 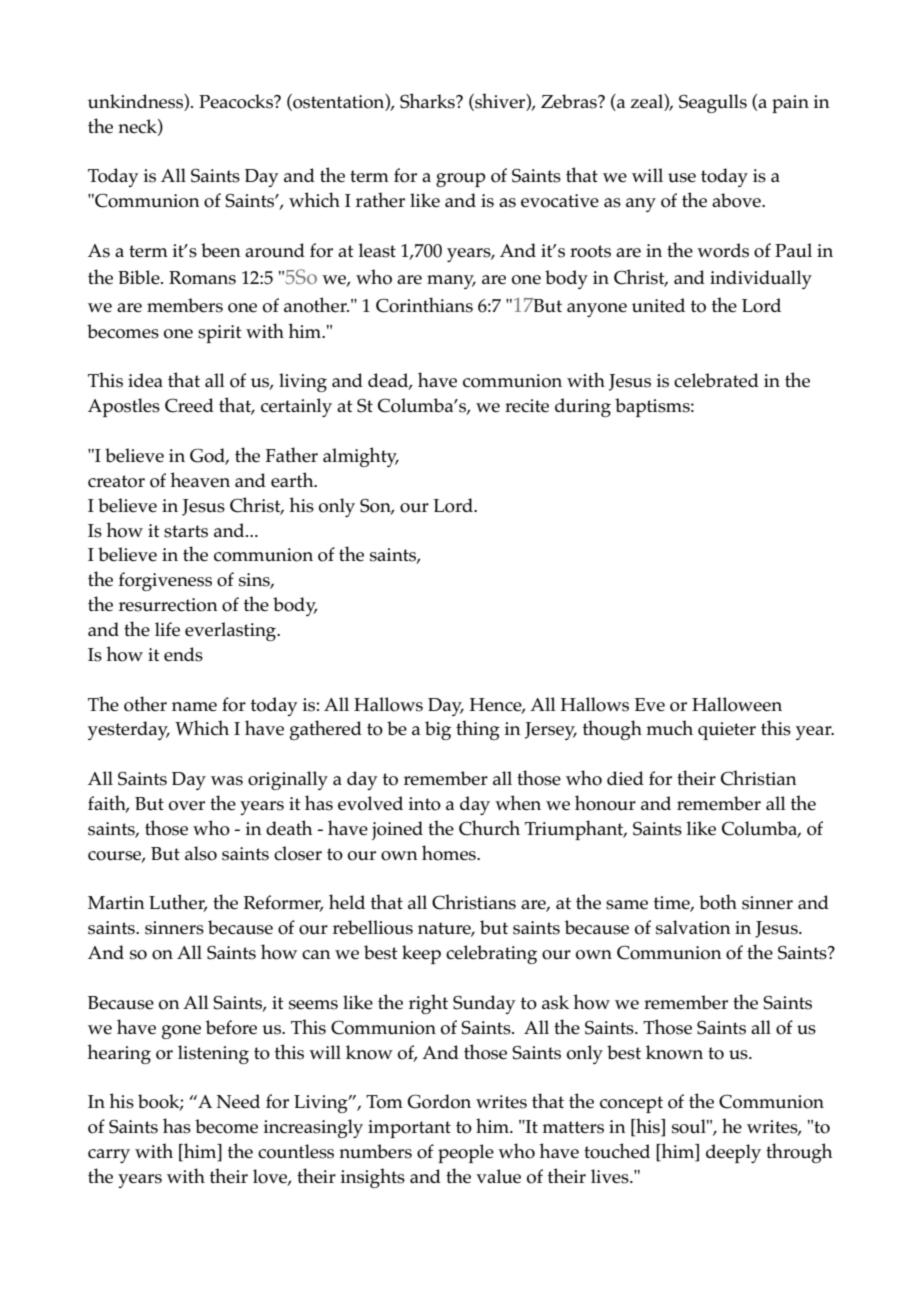 I want to click on deeply, so click(x=733, y=1153).
